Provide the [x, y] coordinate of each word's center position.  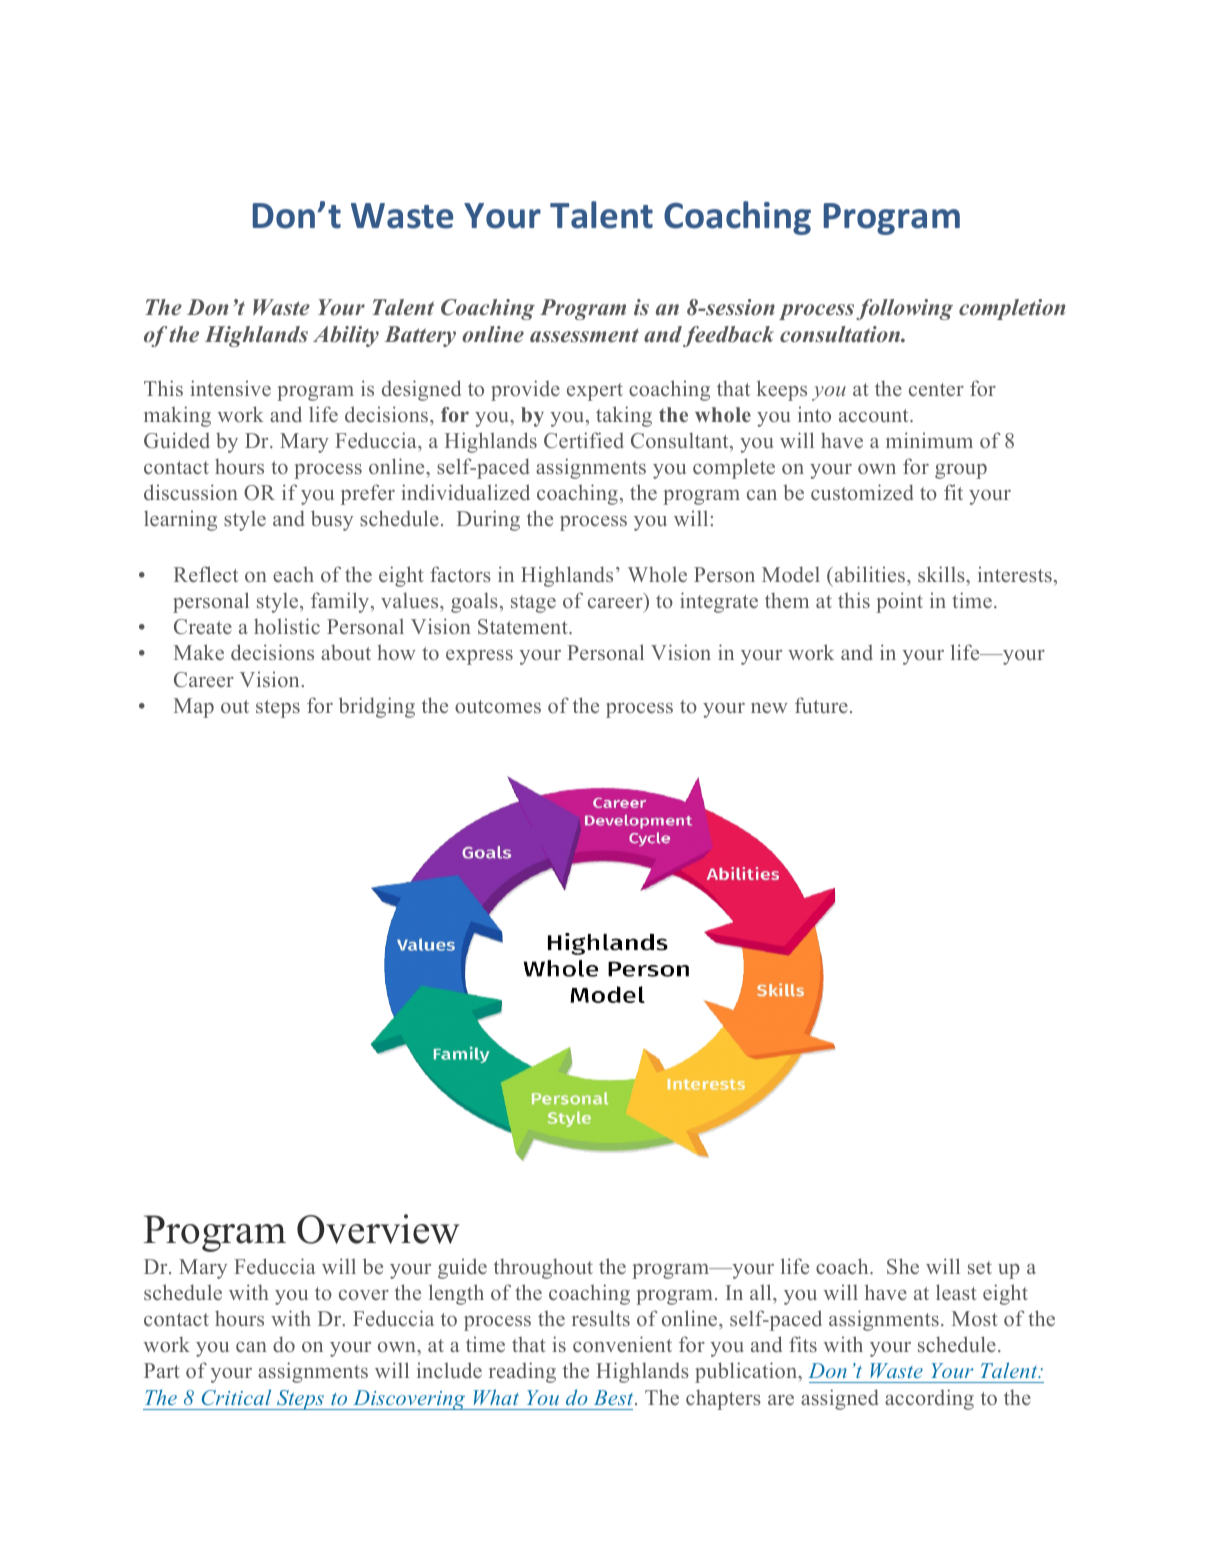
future [821, 705]
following [904, 309]
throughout [543, 1268]
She [903, 1266]
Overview [378, 1229]
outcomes [498, 706]
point [899, 602]
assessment [584, 335]
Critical [236, 1397]
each [293, 574]
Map [194, 708]
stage [533, 604]
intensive [231, 388]
